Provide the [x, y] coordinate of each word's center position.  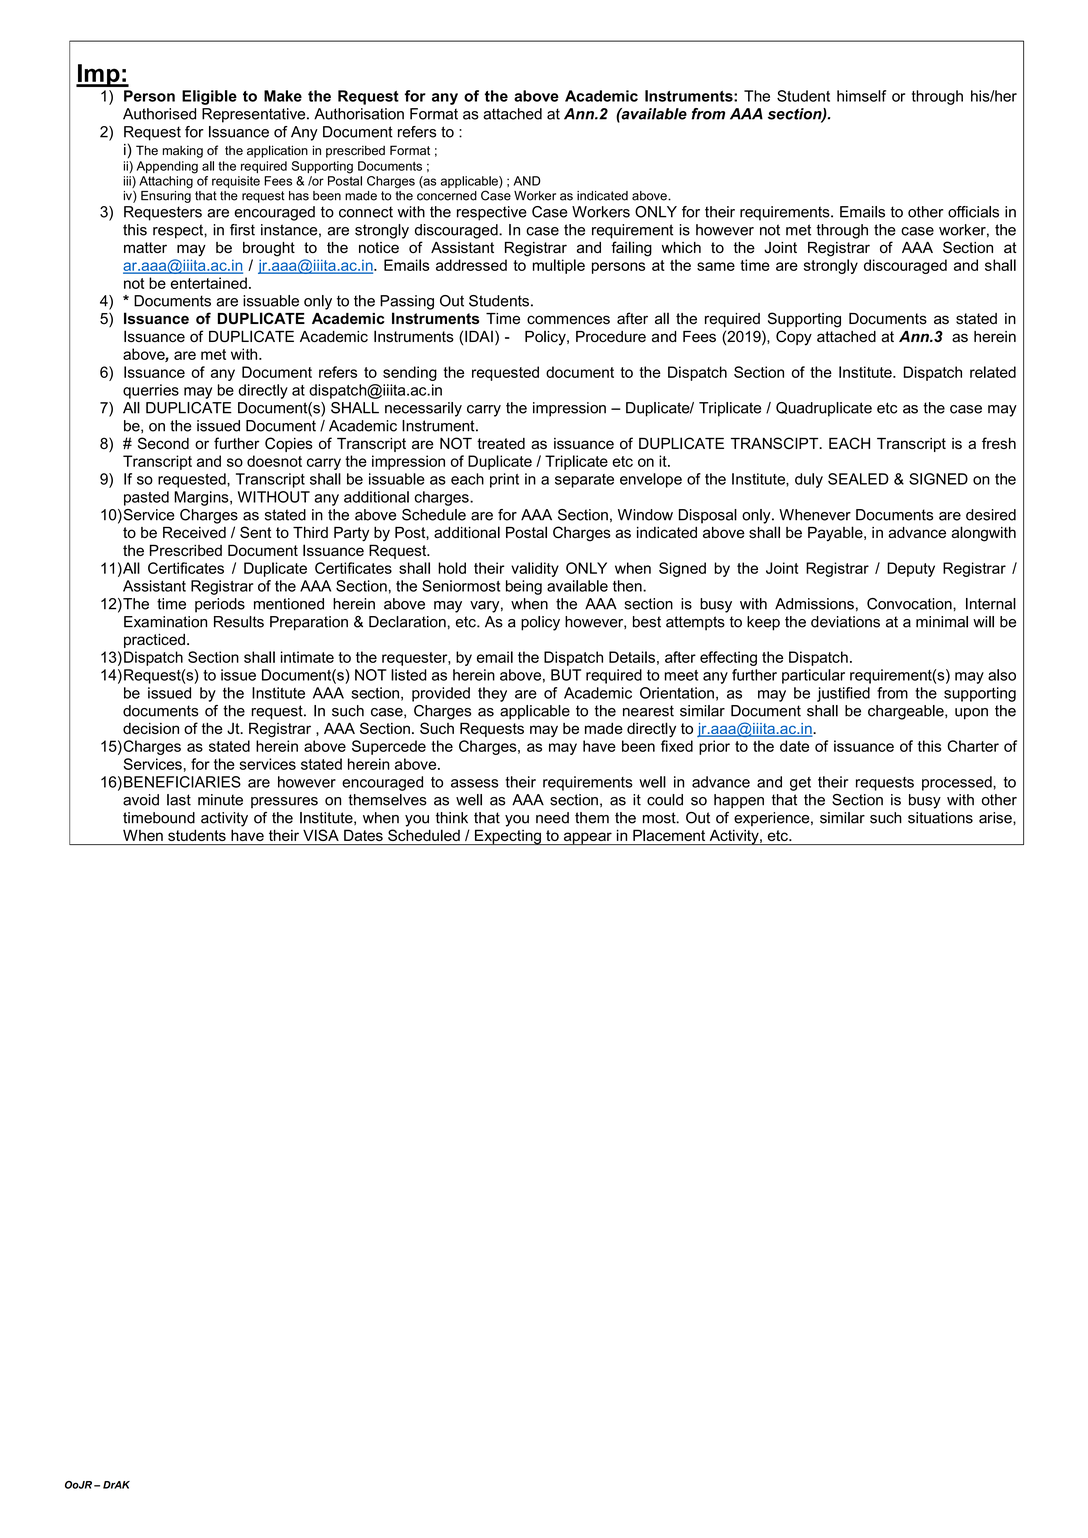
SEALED [858, 479]
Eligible [209, 97]
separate [584, 481]
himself [861, 96]
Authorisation [359, 114]
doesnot [274, 461]
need [552, 818]
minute [220, 800]
